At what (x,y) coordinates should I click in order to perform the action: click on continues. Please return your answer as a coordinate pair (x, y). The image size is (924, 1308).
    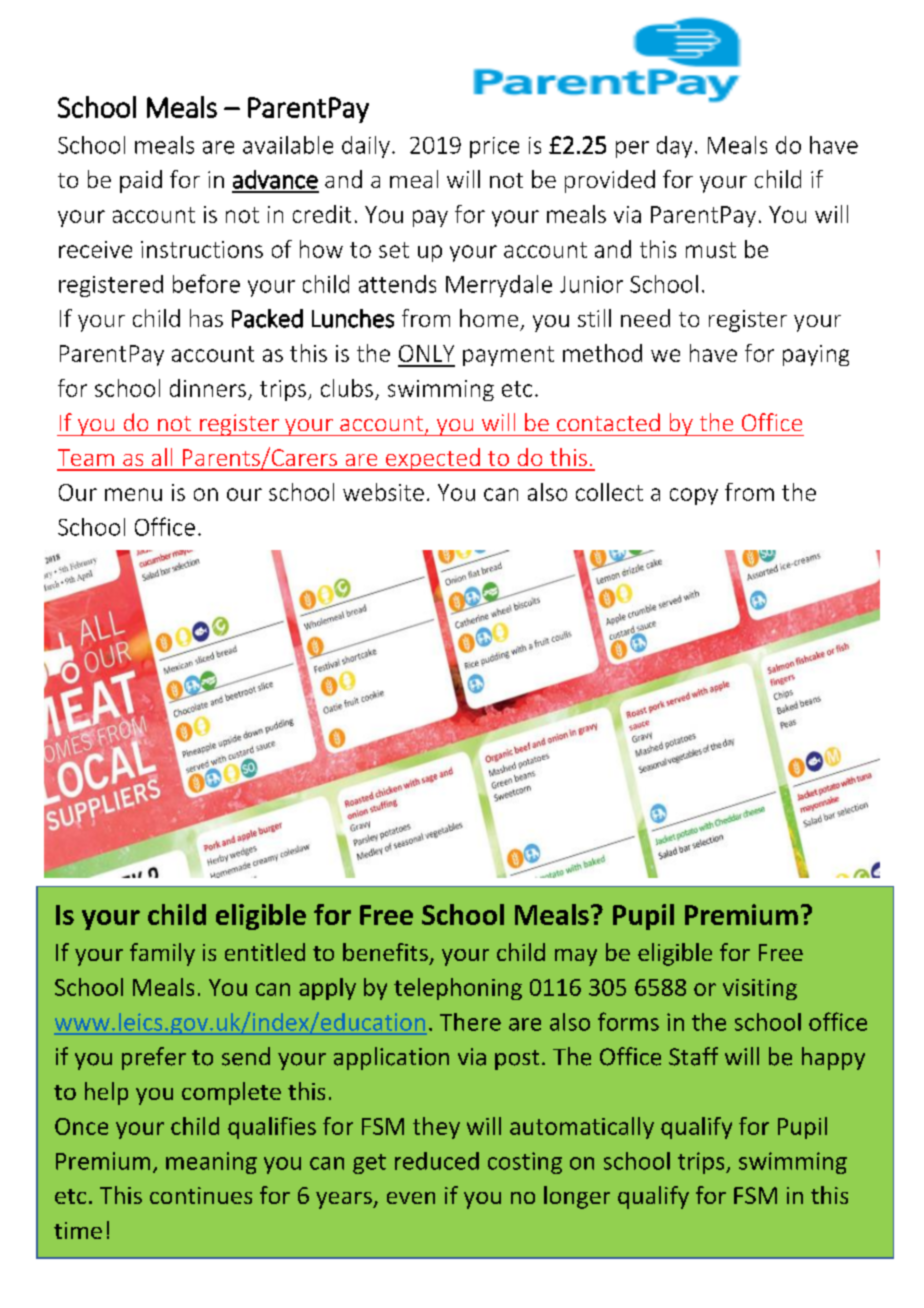
    Looking at the image, I should click on (201, 1195).
